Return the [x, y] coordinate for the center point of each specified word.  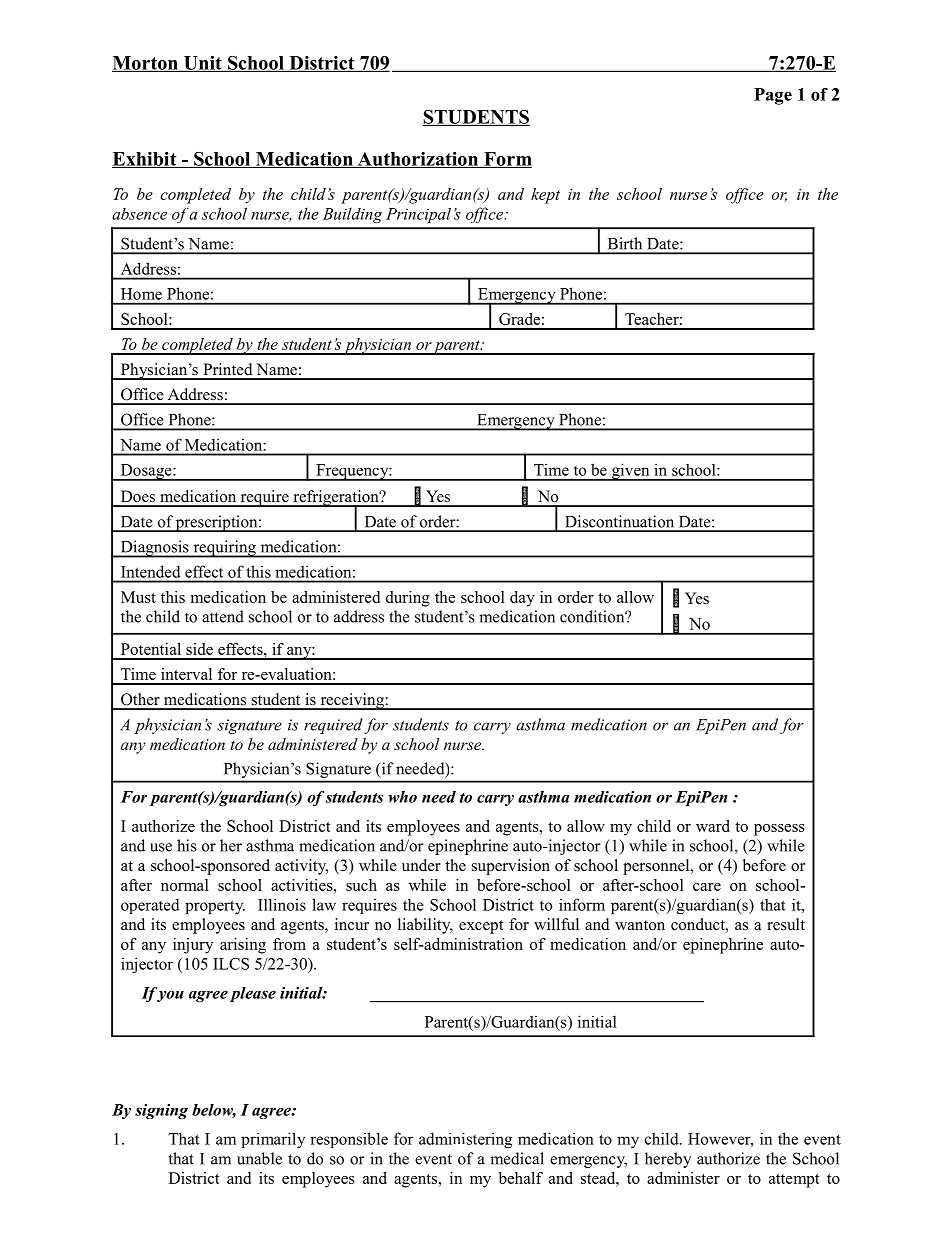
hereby [668, 1160]
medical [517, 1158]
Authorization [418, 160]
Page [773, 96]
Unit [203, 64]
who [403, 797]
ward [713, 826]
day [522, 599]
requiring [224, 549]
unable [259, 1158]
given [631, 472]
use [161, 847]
